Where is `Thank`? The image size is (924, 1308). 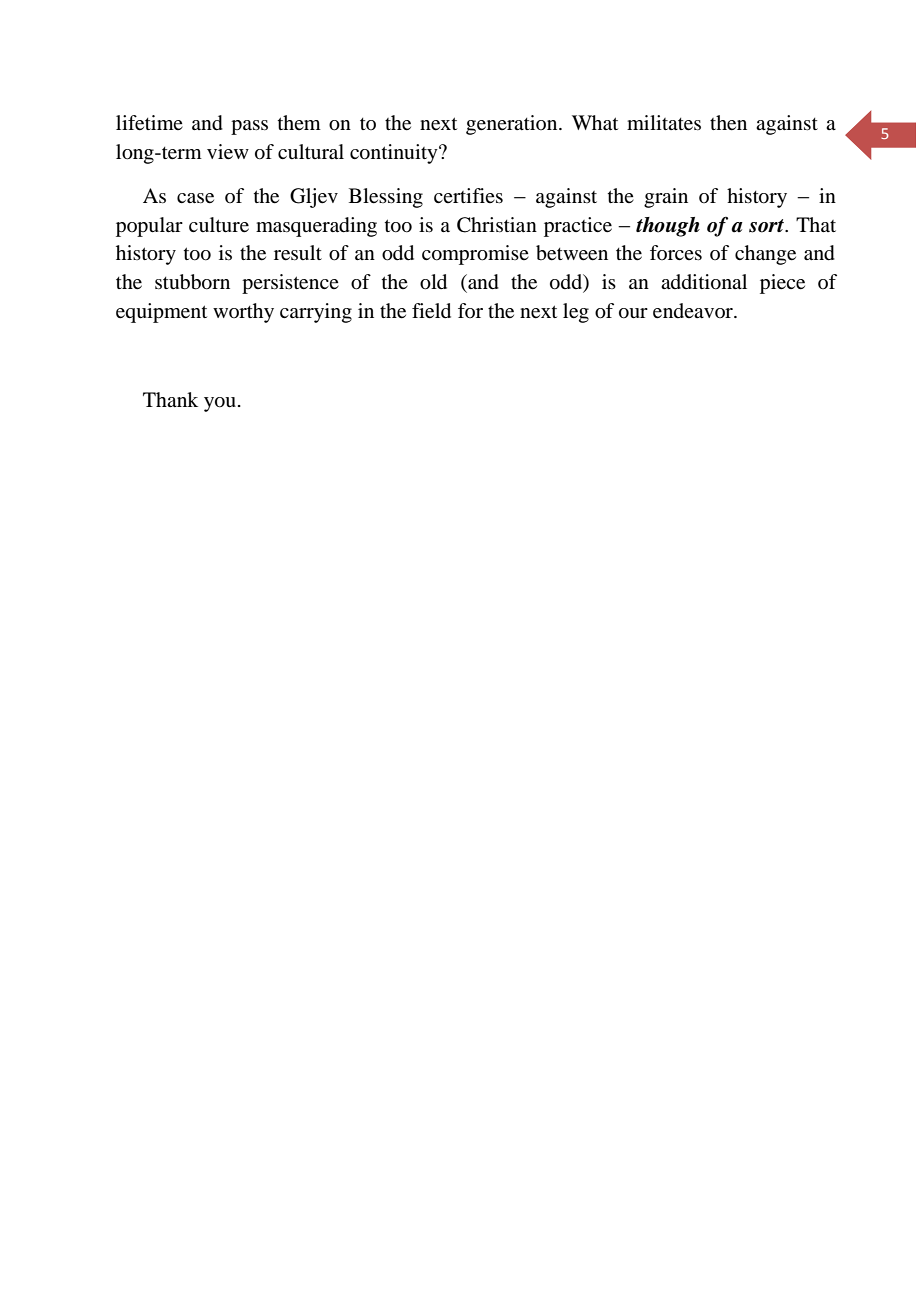
Thank is located at coordinates (170, 399).
